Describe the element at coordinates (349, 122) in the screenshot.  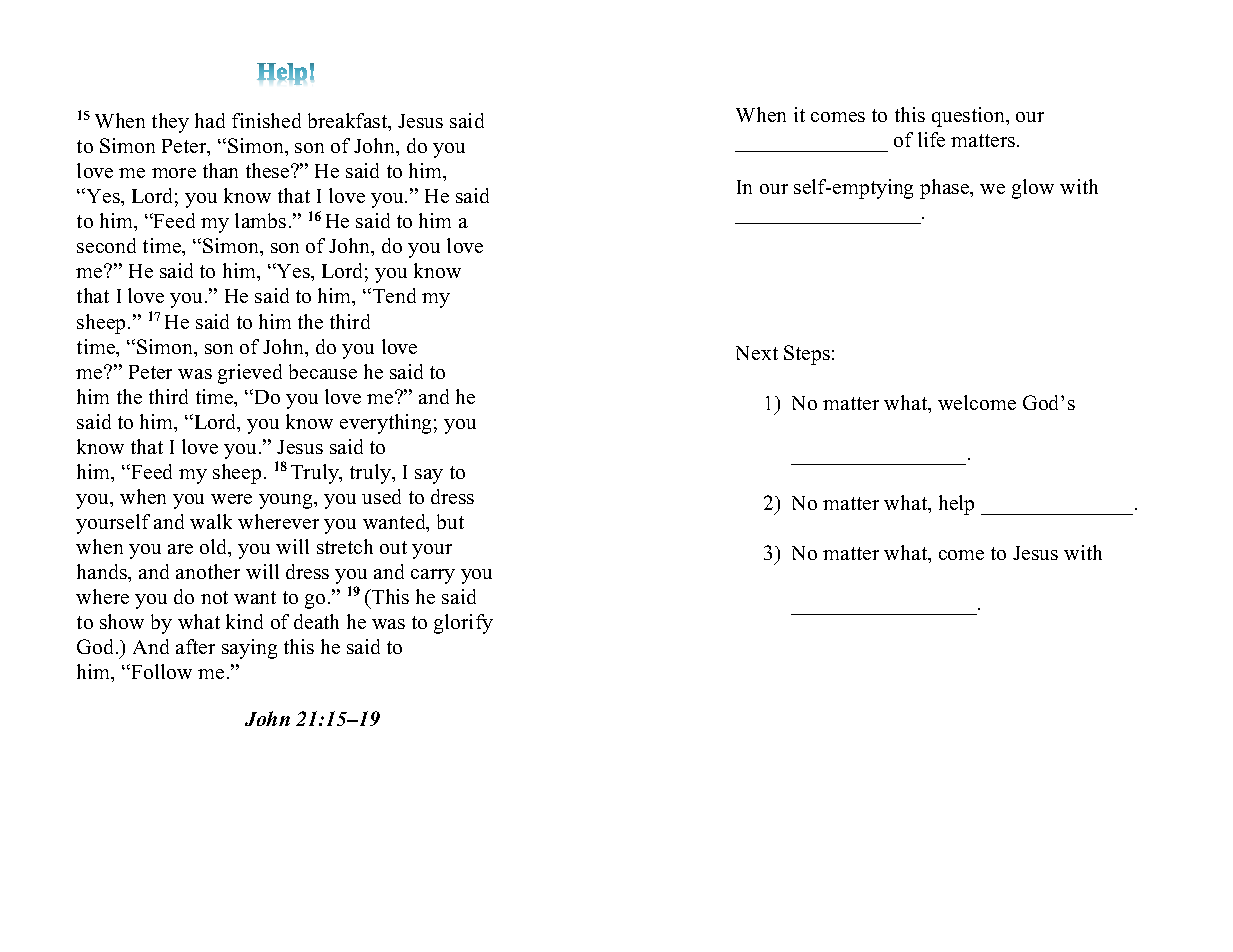
I see `breakfast` at that location.
